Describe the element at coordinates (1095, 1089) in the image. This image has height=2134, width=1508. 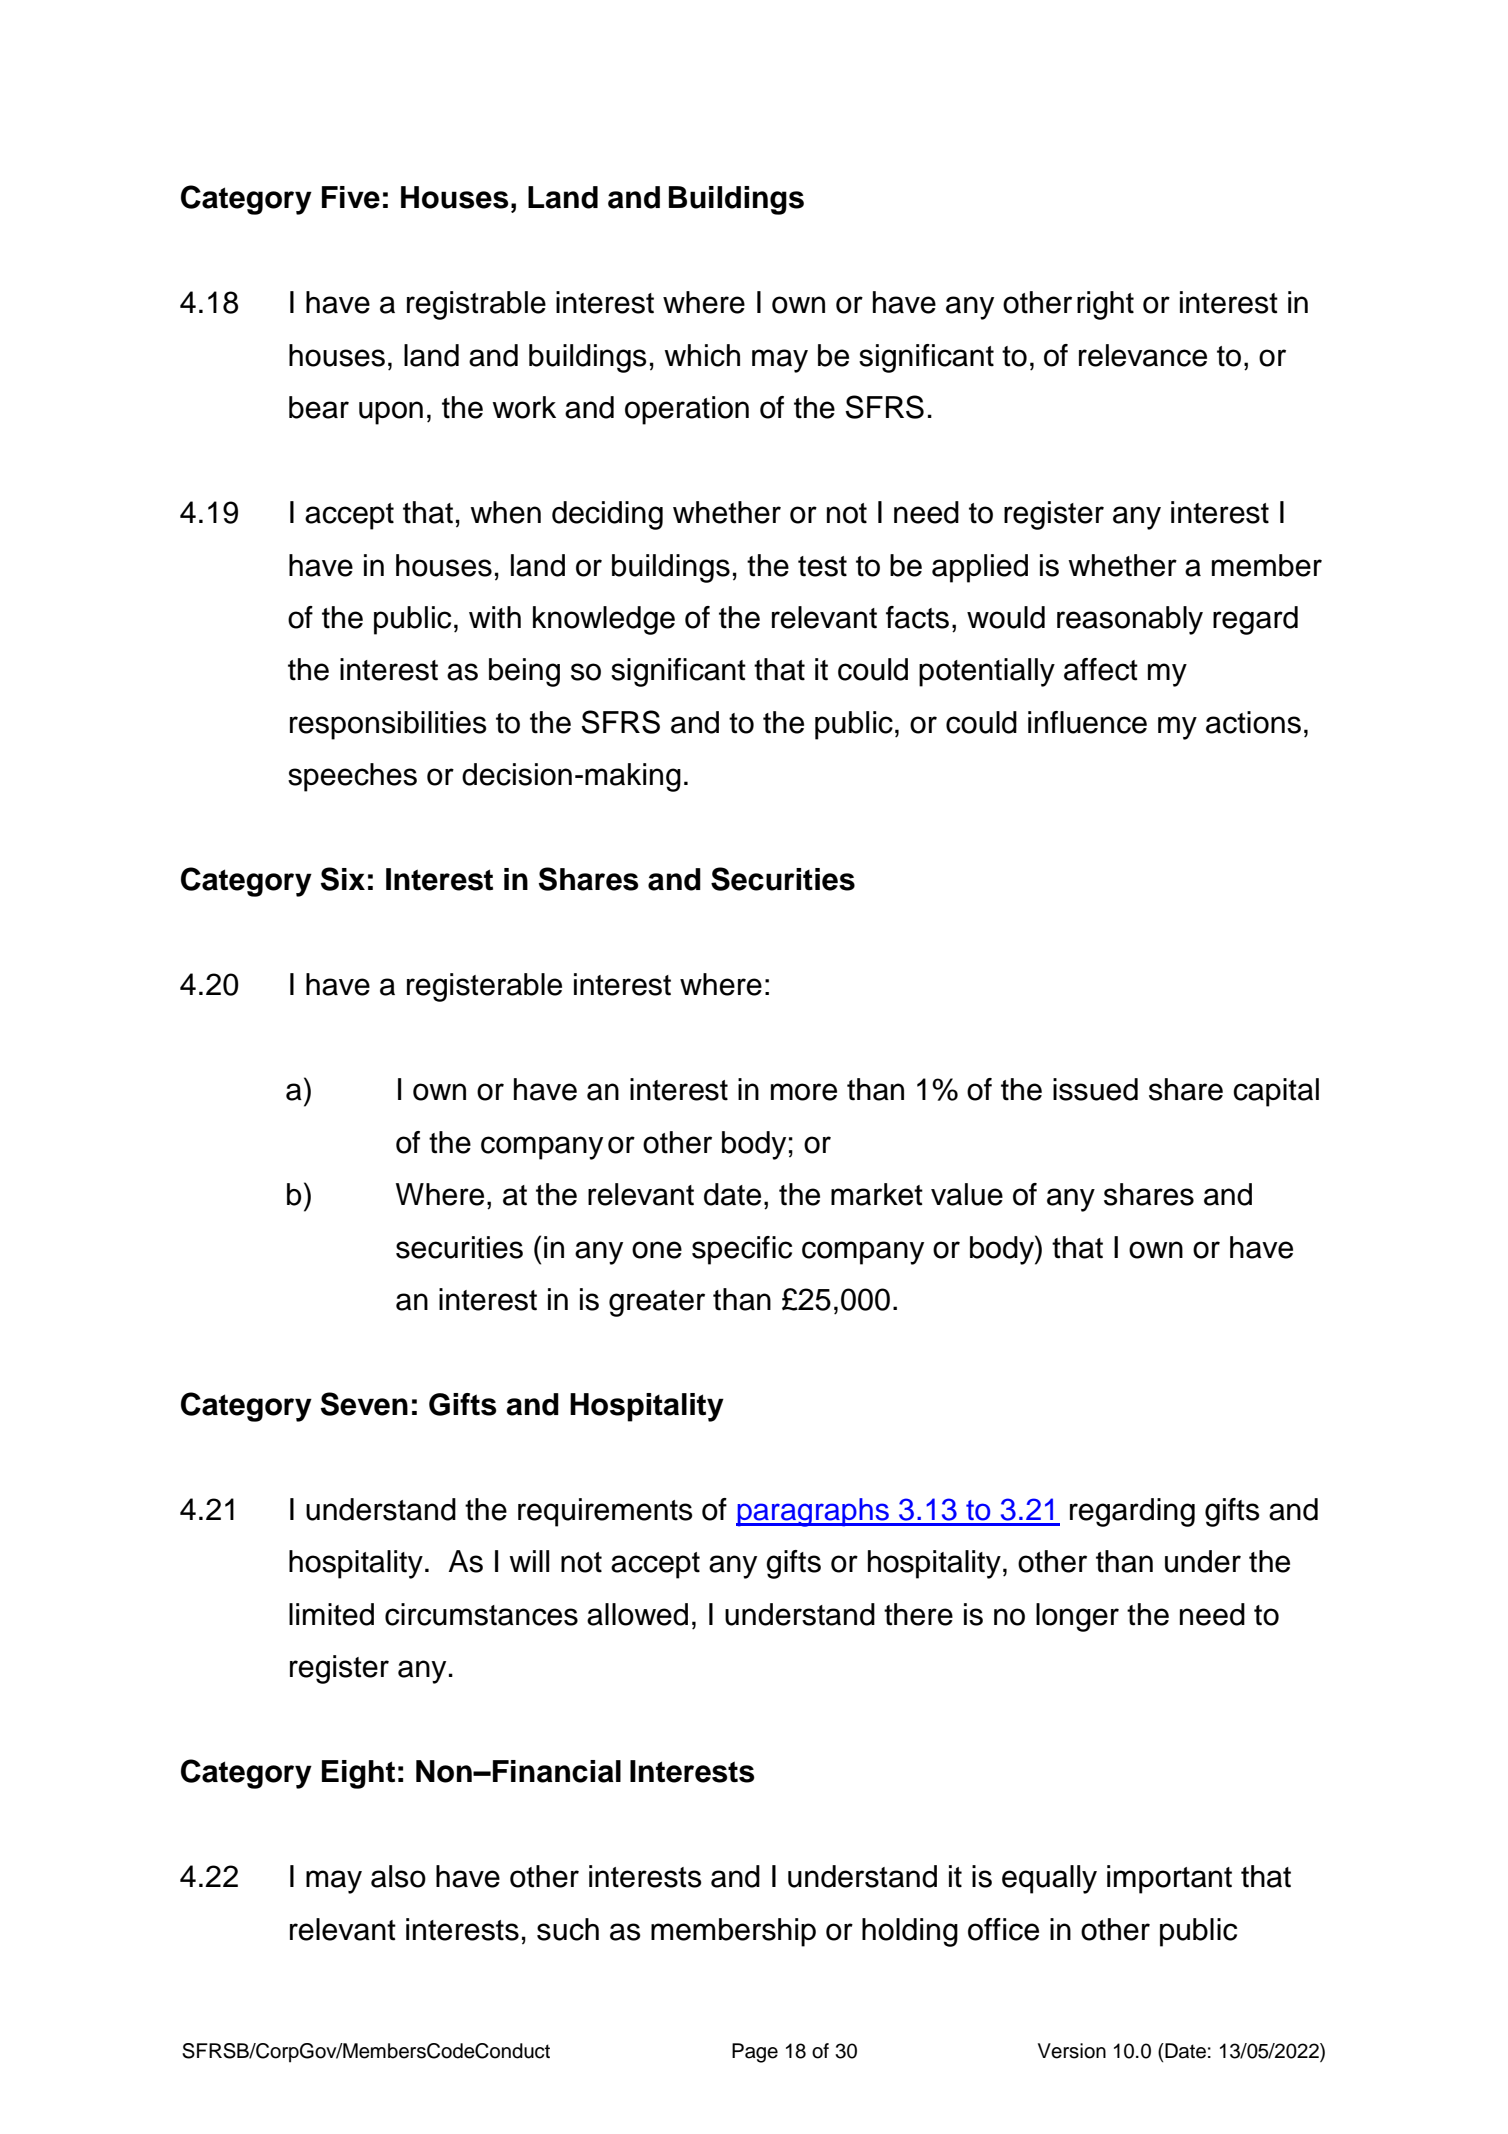
I see `issued` at that location.
